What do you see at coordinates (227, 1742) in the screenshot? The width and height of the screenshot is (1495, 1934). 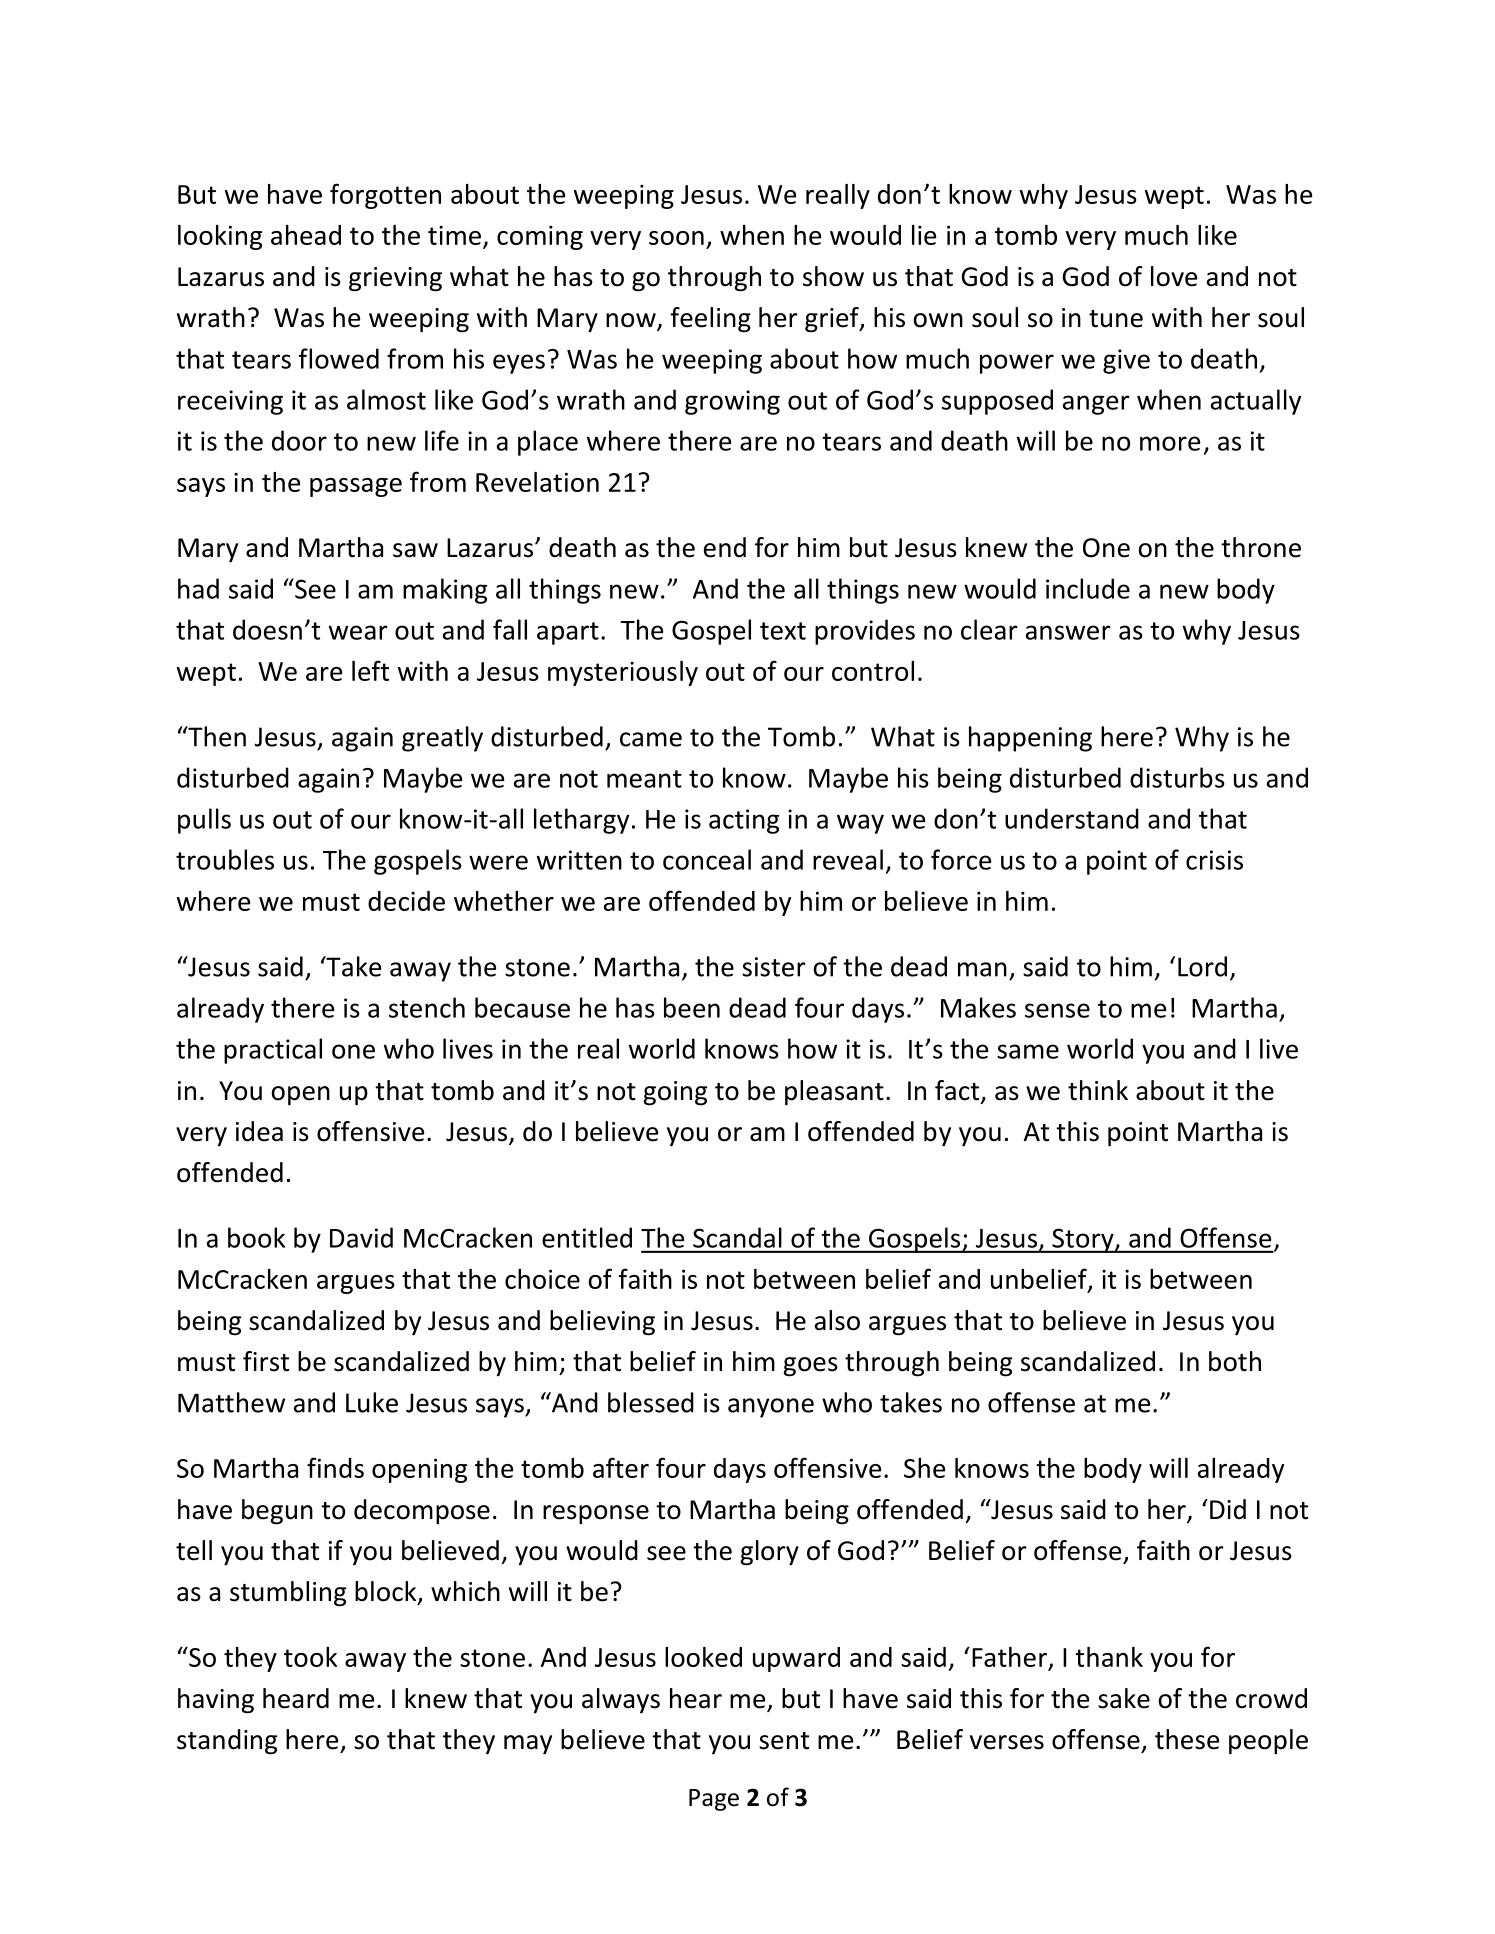 I see `standing` at bounding box center [227, 1742].
